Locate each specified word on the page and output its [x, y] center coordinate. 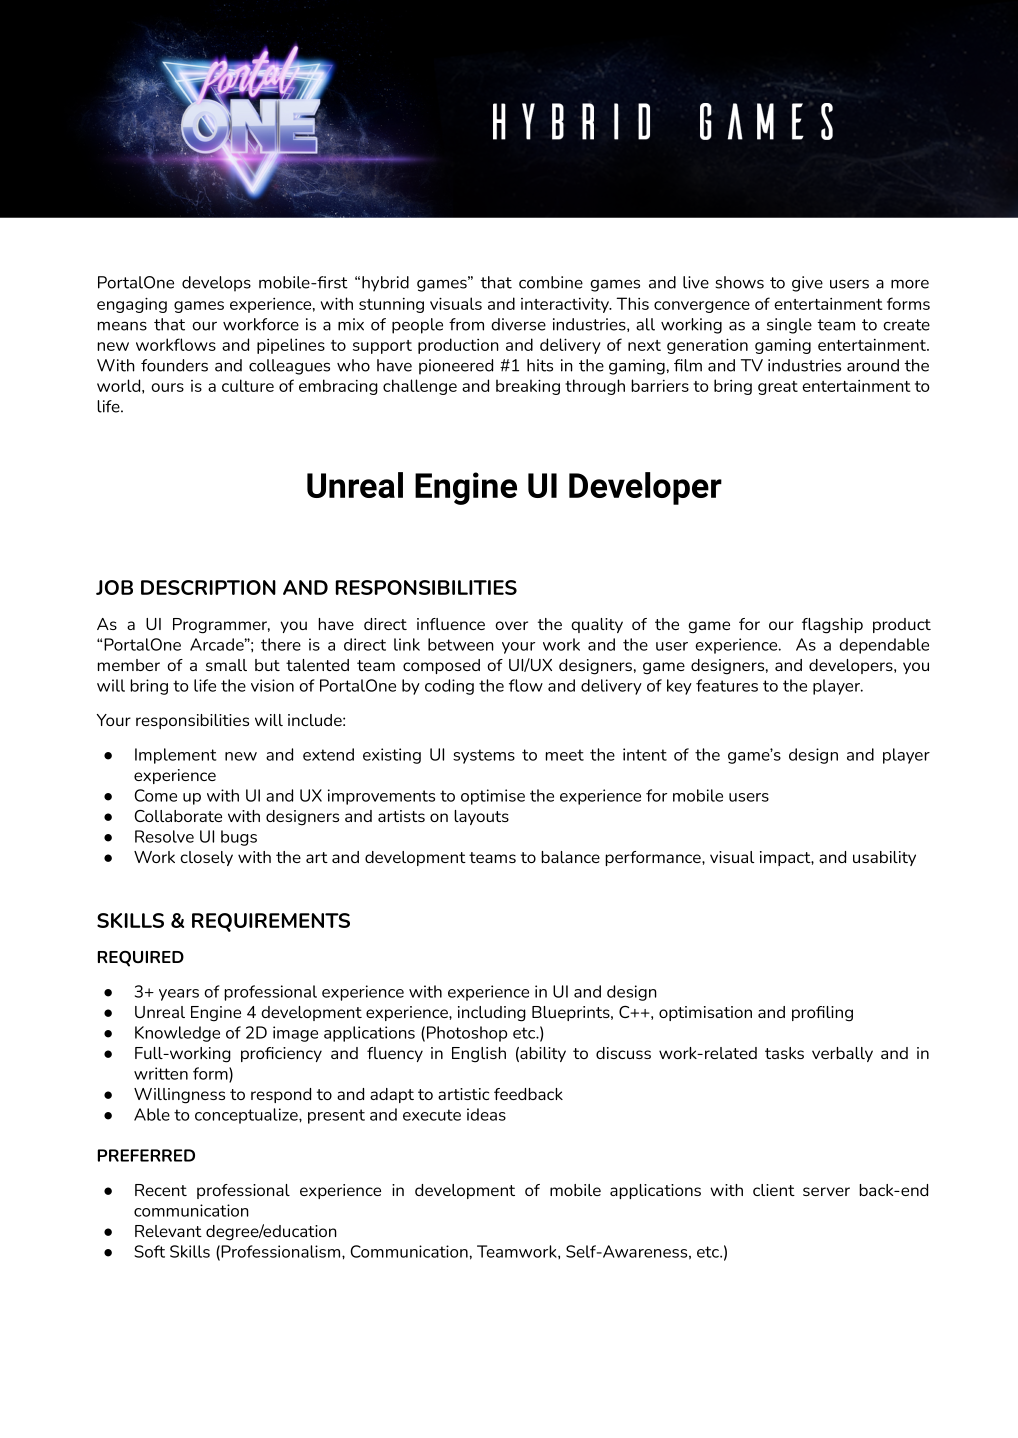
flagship [832, 626]
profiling [822, 1014]
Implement [176, 756]
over [511, 625]
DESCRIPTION [208, 587]
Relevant [168, 1231]
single [789, 326]
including [492, 1014]
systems [484, 756]
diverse [518, 324]
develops [216, 284]
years [179, 995]
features [727, 685]
